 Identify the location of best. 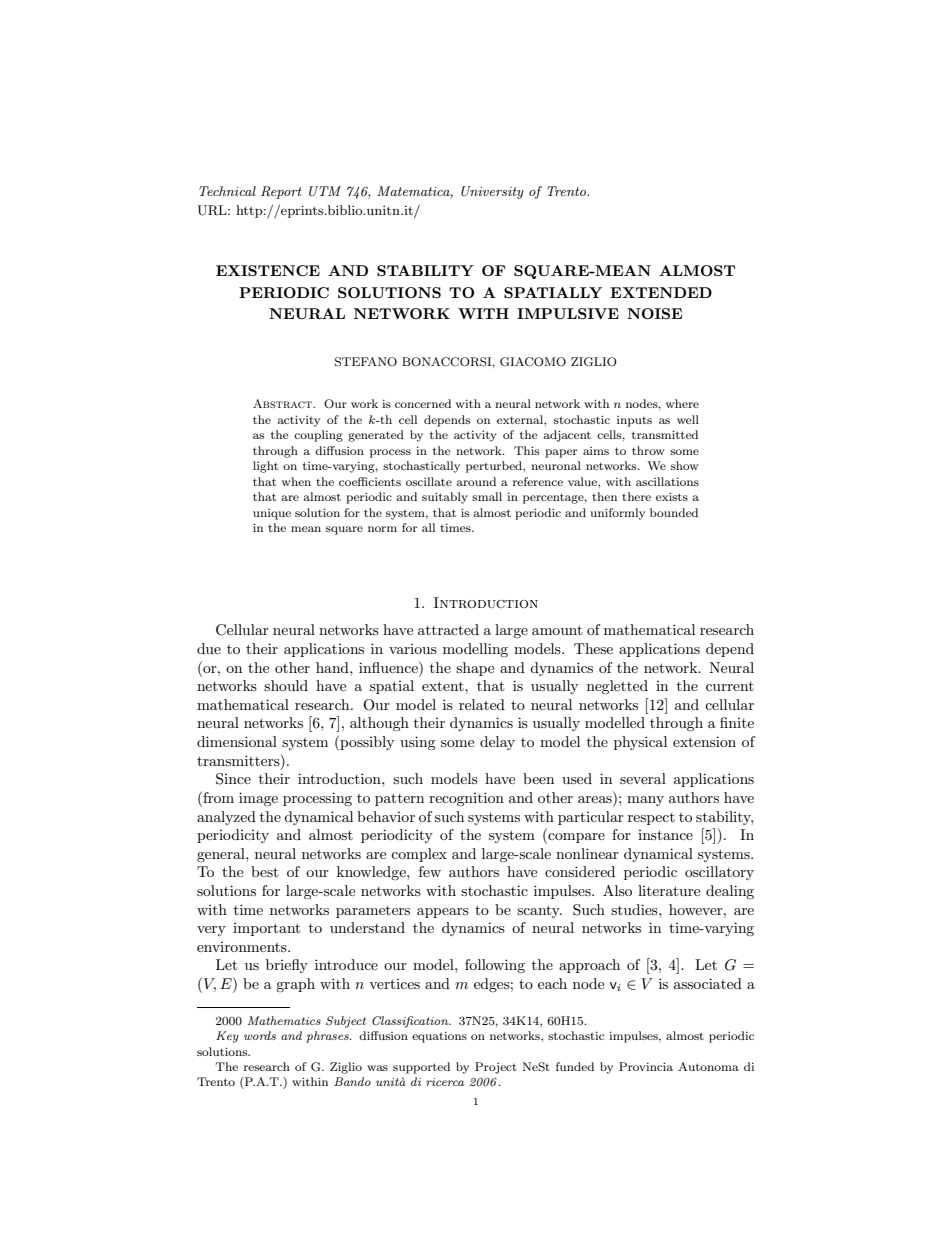
(264, 871).
